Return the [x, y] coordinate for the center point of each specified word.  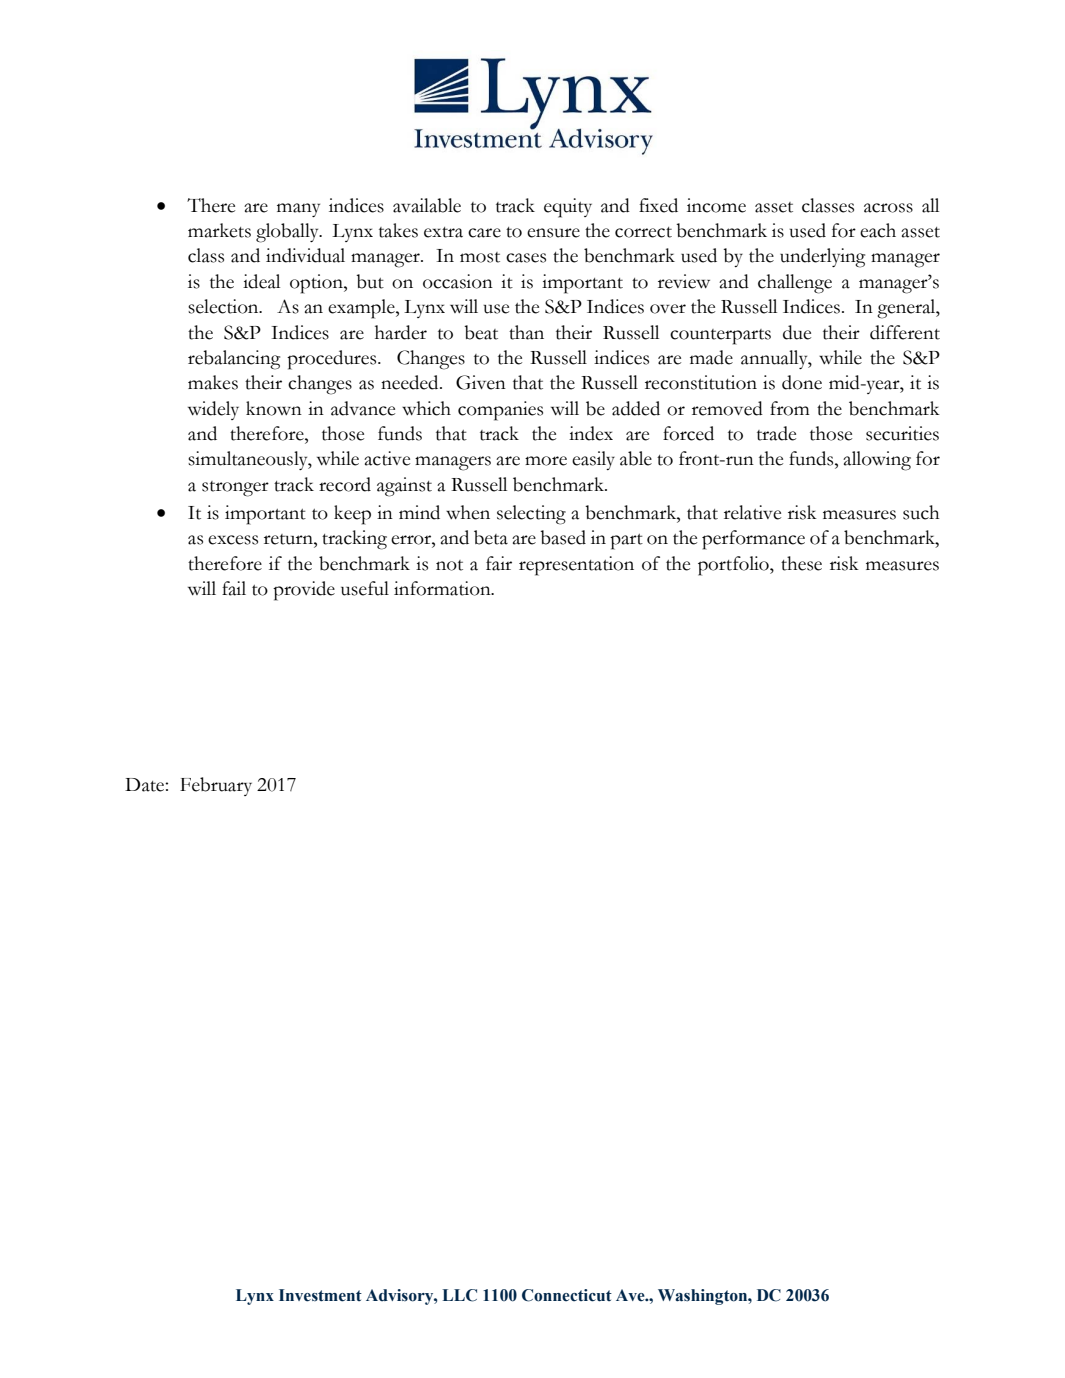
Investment [320, 1295]
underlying [822, 258]
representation [576, 566]
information [443, 588]
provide [304, 591]
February [216, 786]
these [801, 563]
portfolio [734, 566]
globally [288, 233]
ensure [553, 233]
